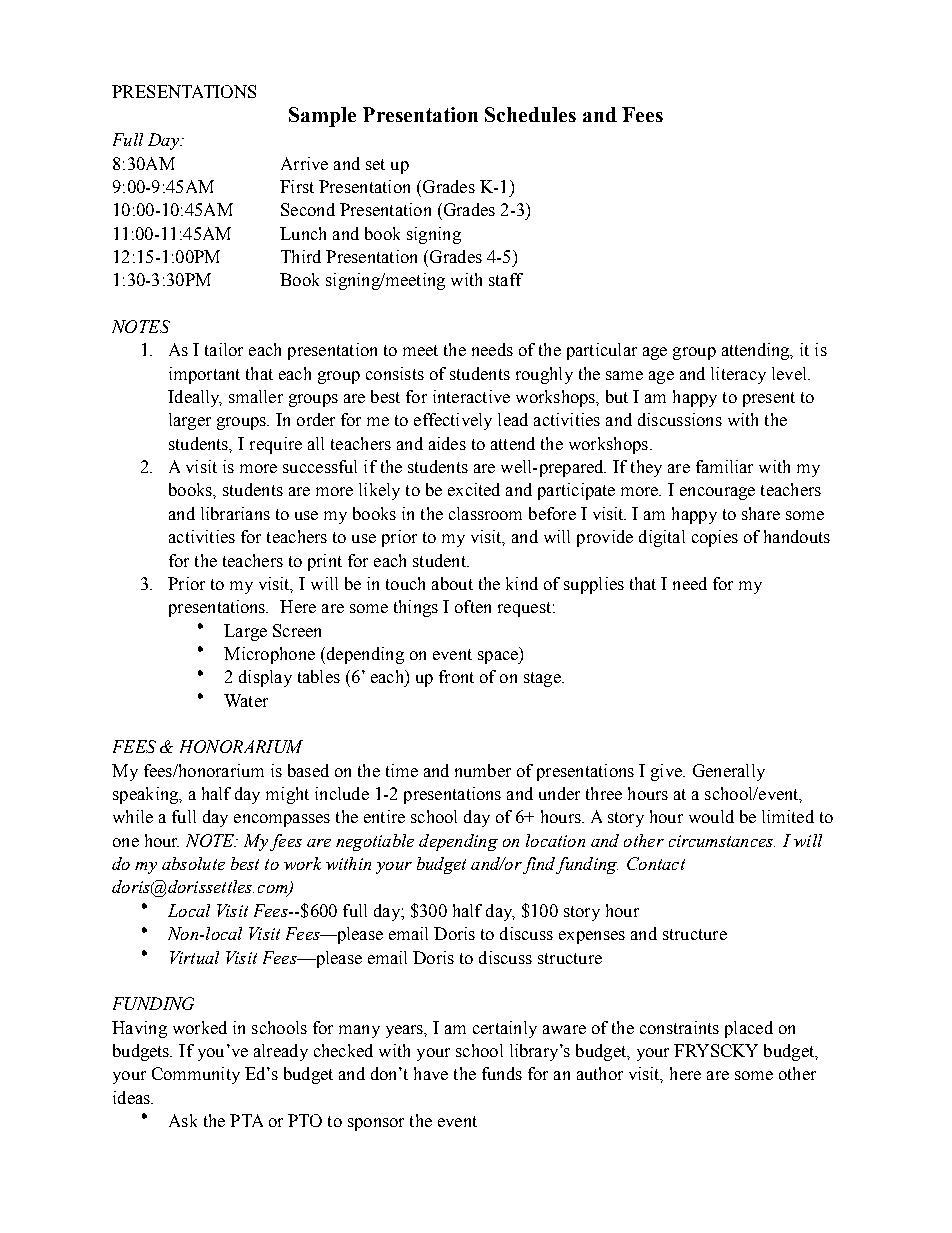  Describe the element at coordinates (506, 279) in the image. I see `staff` at that location.
